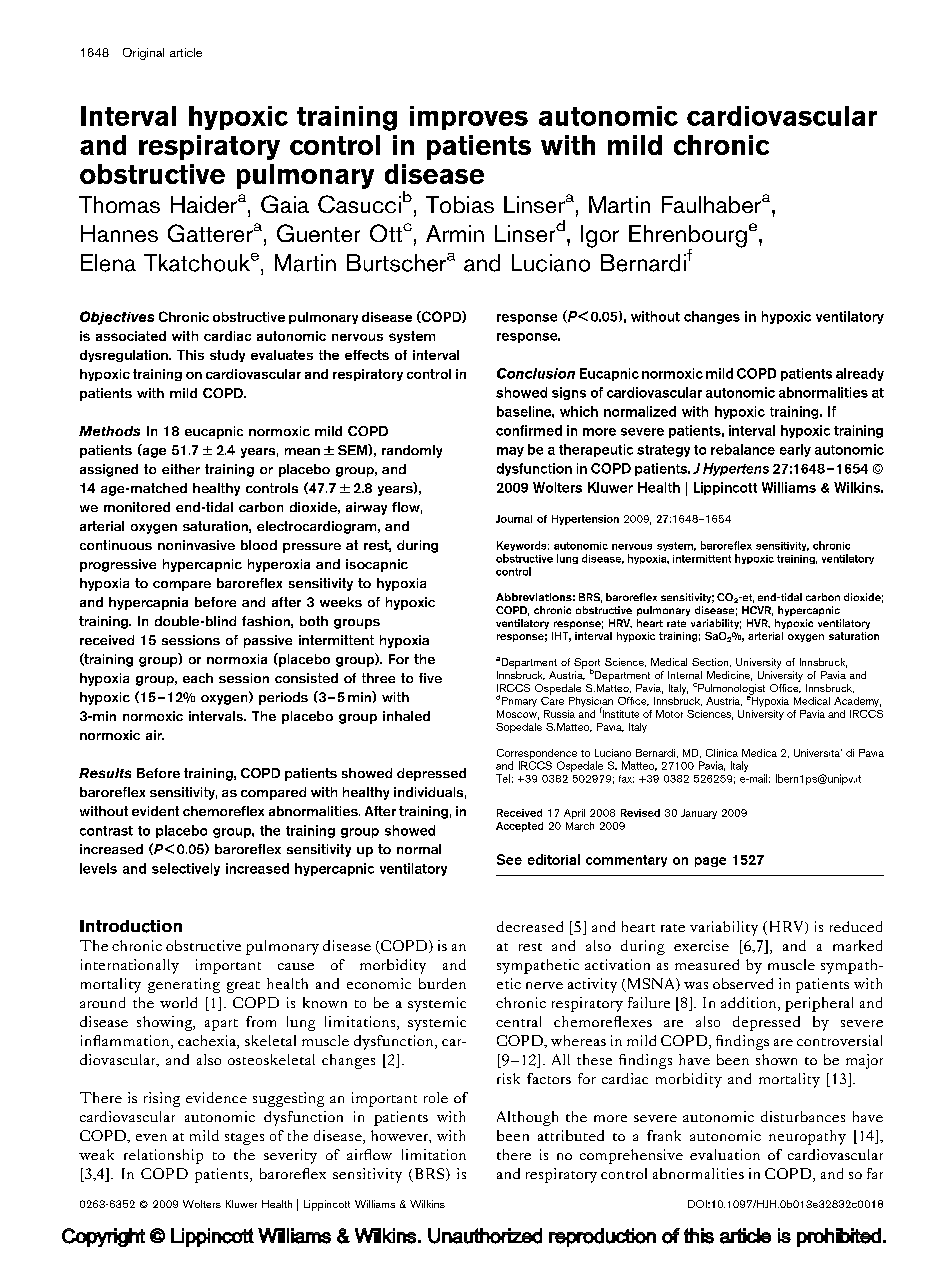  Describe the element at coordinates (163, 1156) in the document. I see `relationship` at that location.
